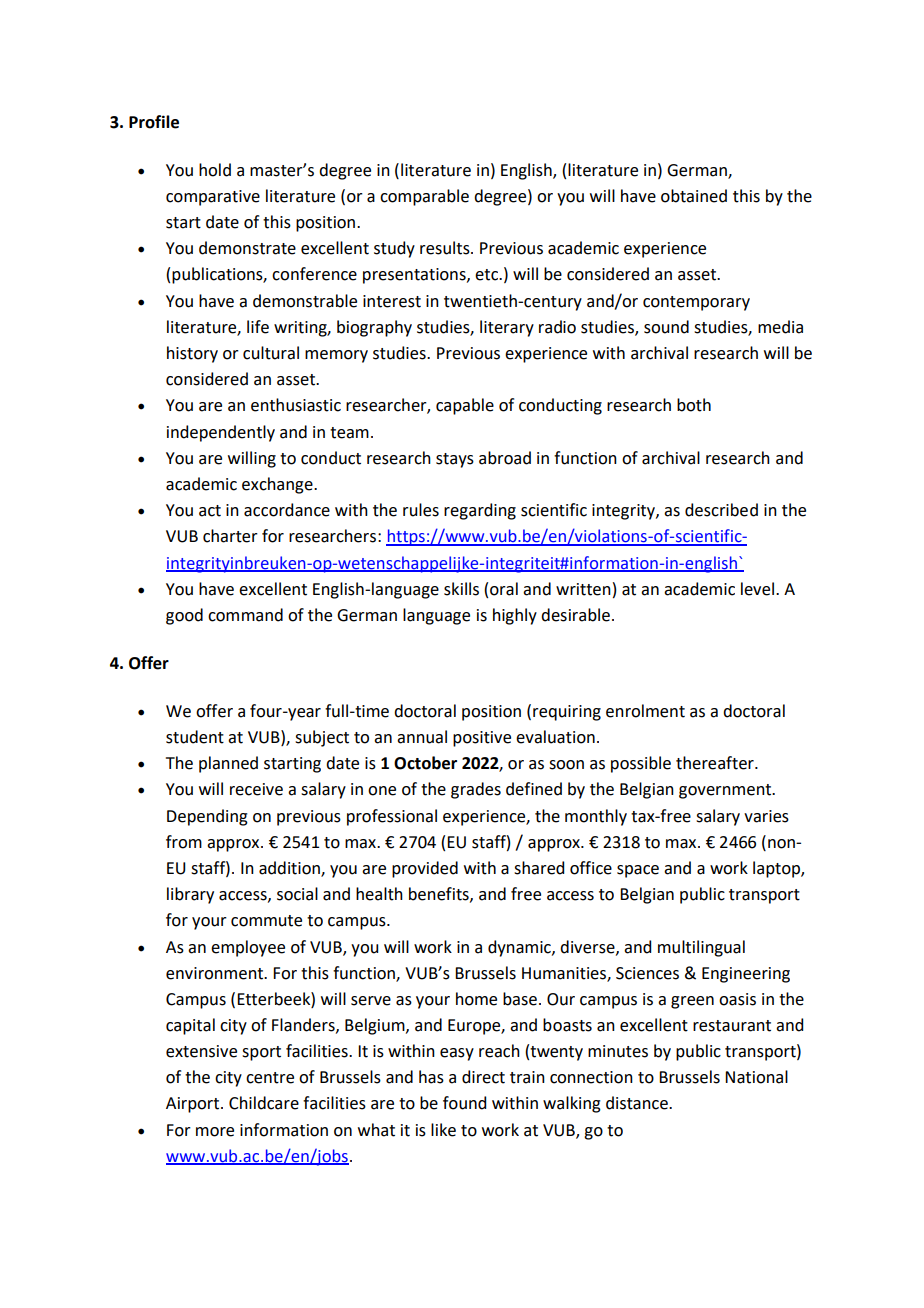  What do you see at coordinates (759, 589) in the screenshot?
I see `level` at bounding box center [759, 589].
